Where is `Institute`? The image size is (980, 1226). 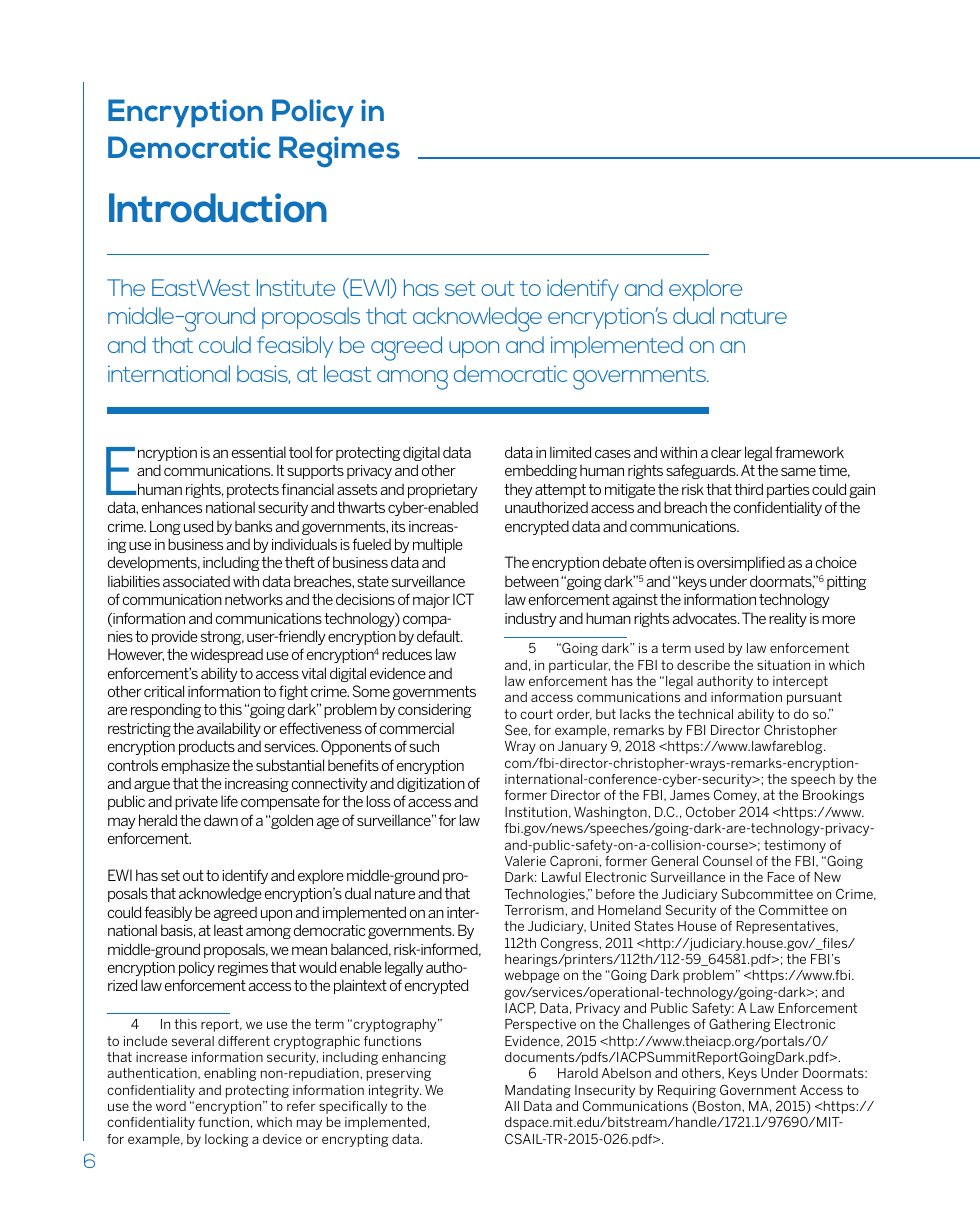 Institute is located at coordinates (296, 287).
